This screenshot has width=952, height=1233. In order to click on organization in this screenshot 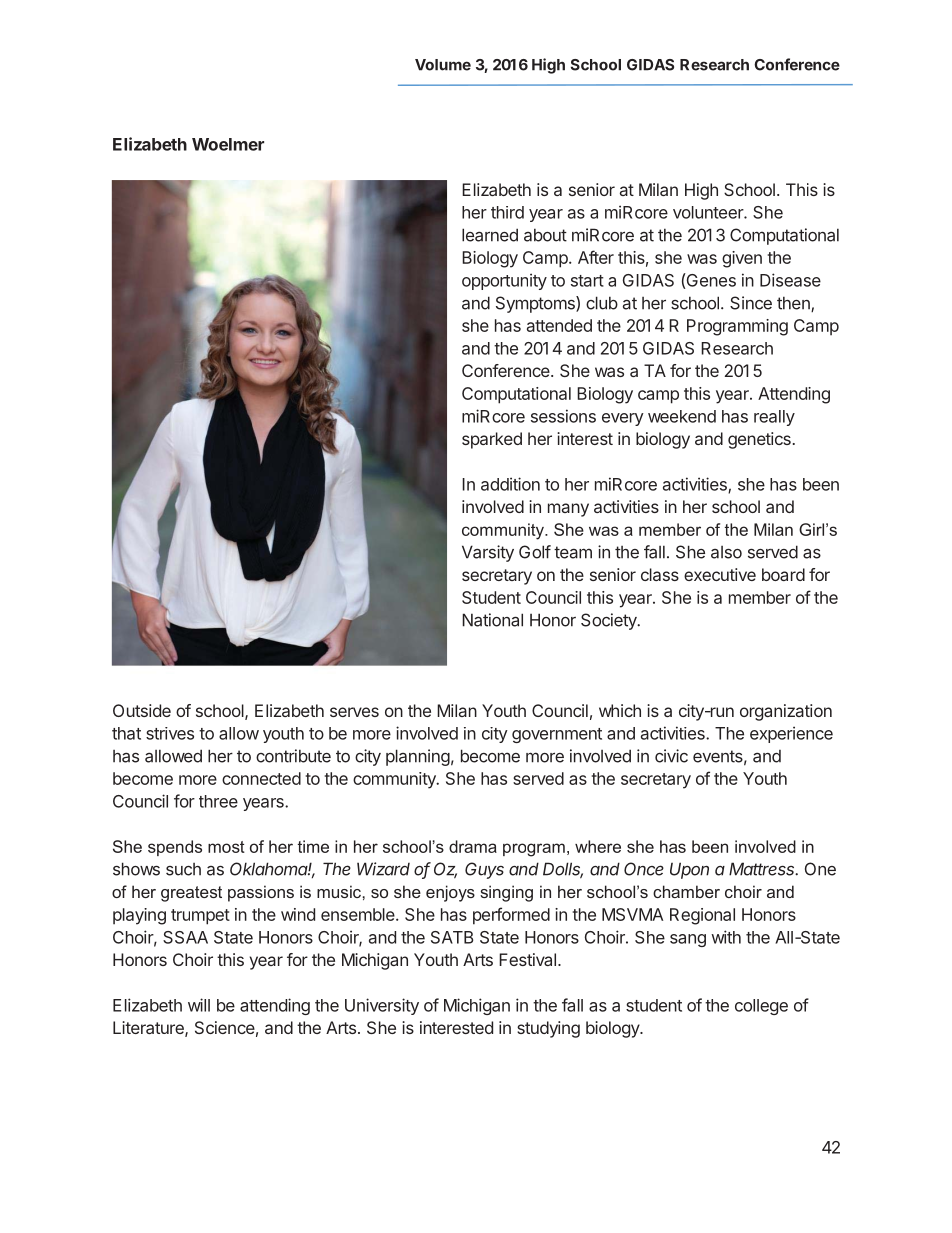, I will do `click(786, 712)`.
